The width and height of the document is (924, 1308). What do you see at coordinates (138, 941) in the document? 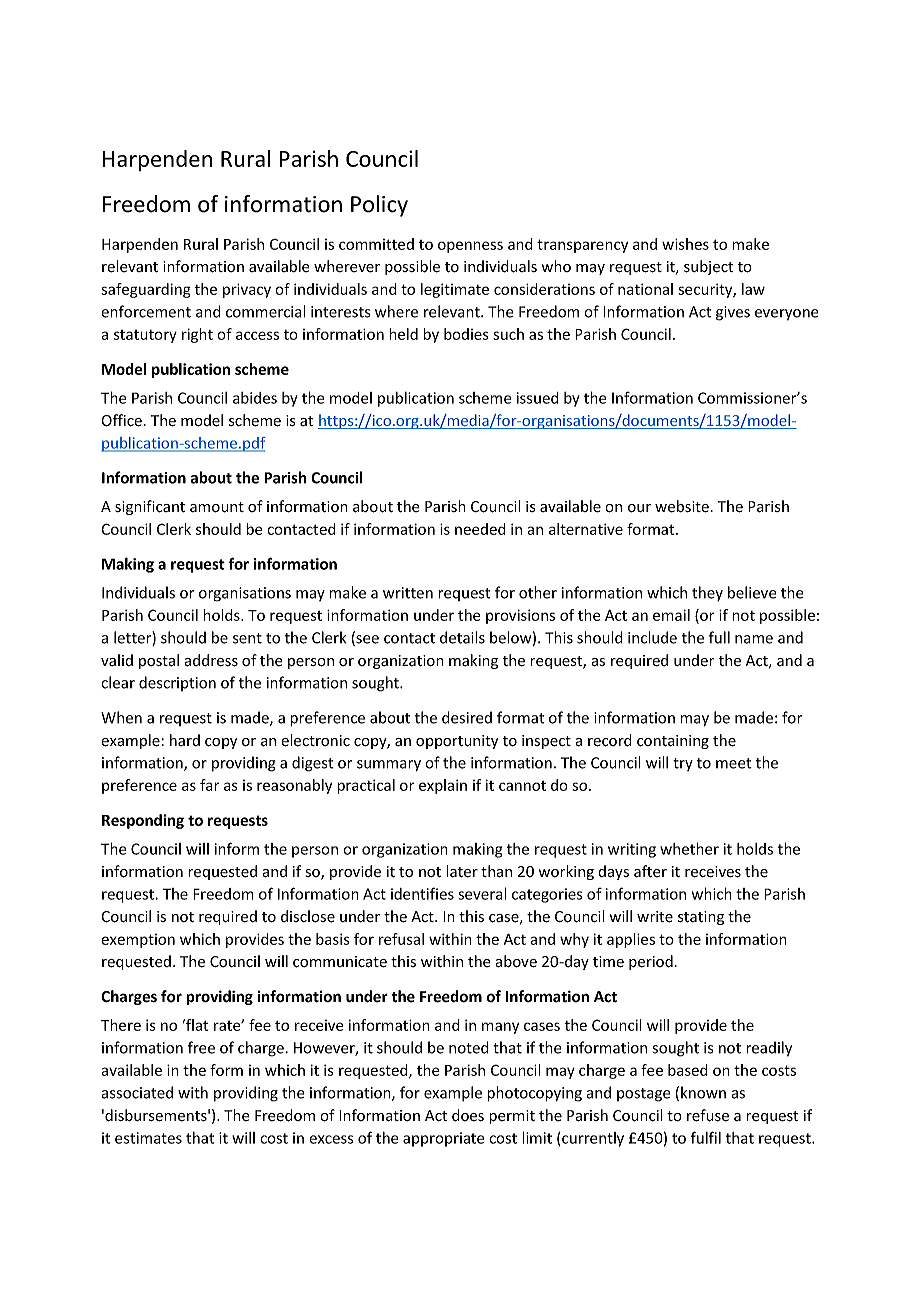
I see `exemption` at bounding box center [138, 941].
